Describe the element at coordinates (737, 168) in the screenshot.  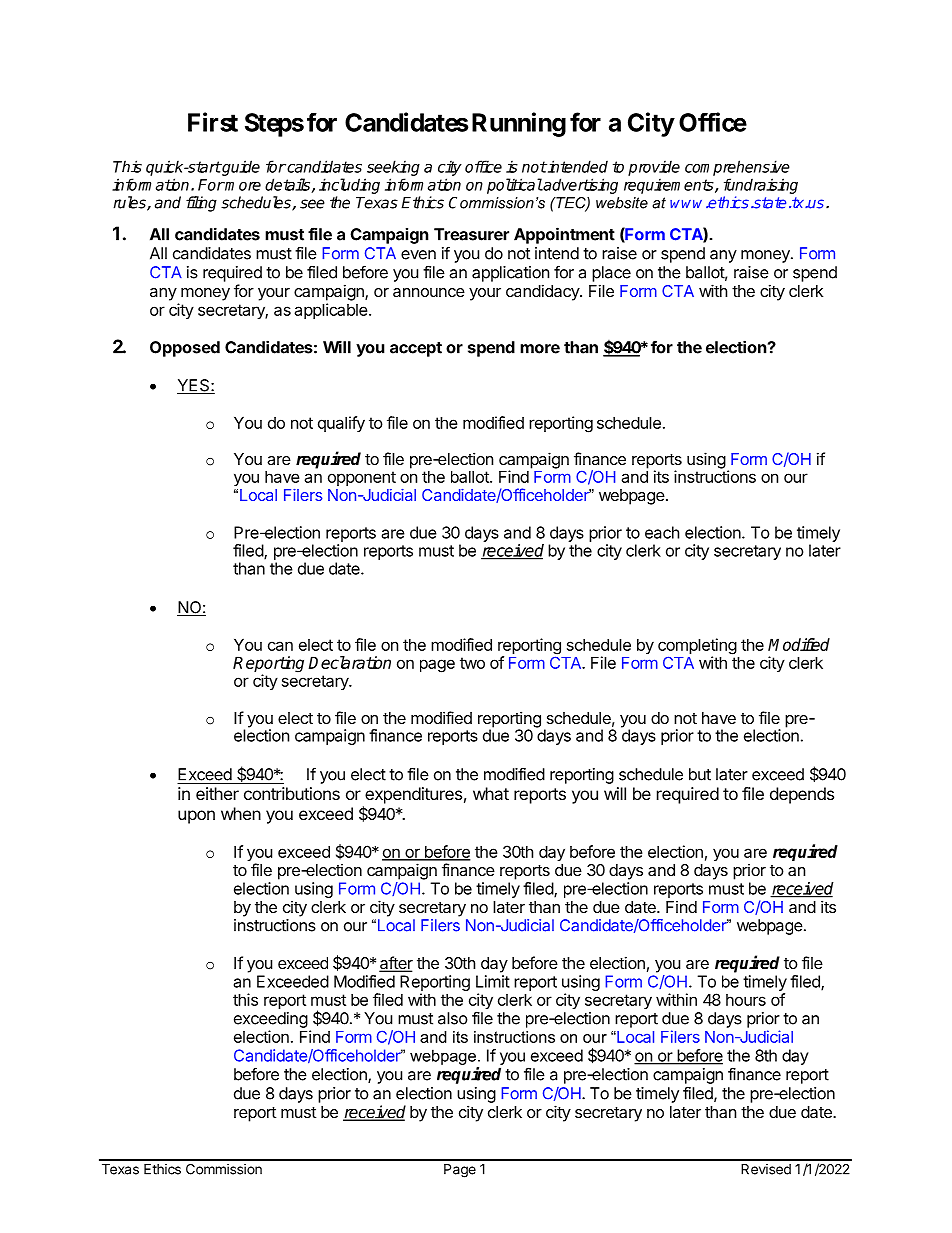
I see `comprehensive` at that location.
